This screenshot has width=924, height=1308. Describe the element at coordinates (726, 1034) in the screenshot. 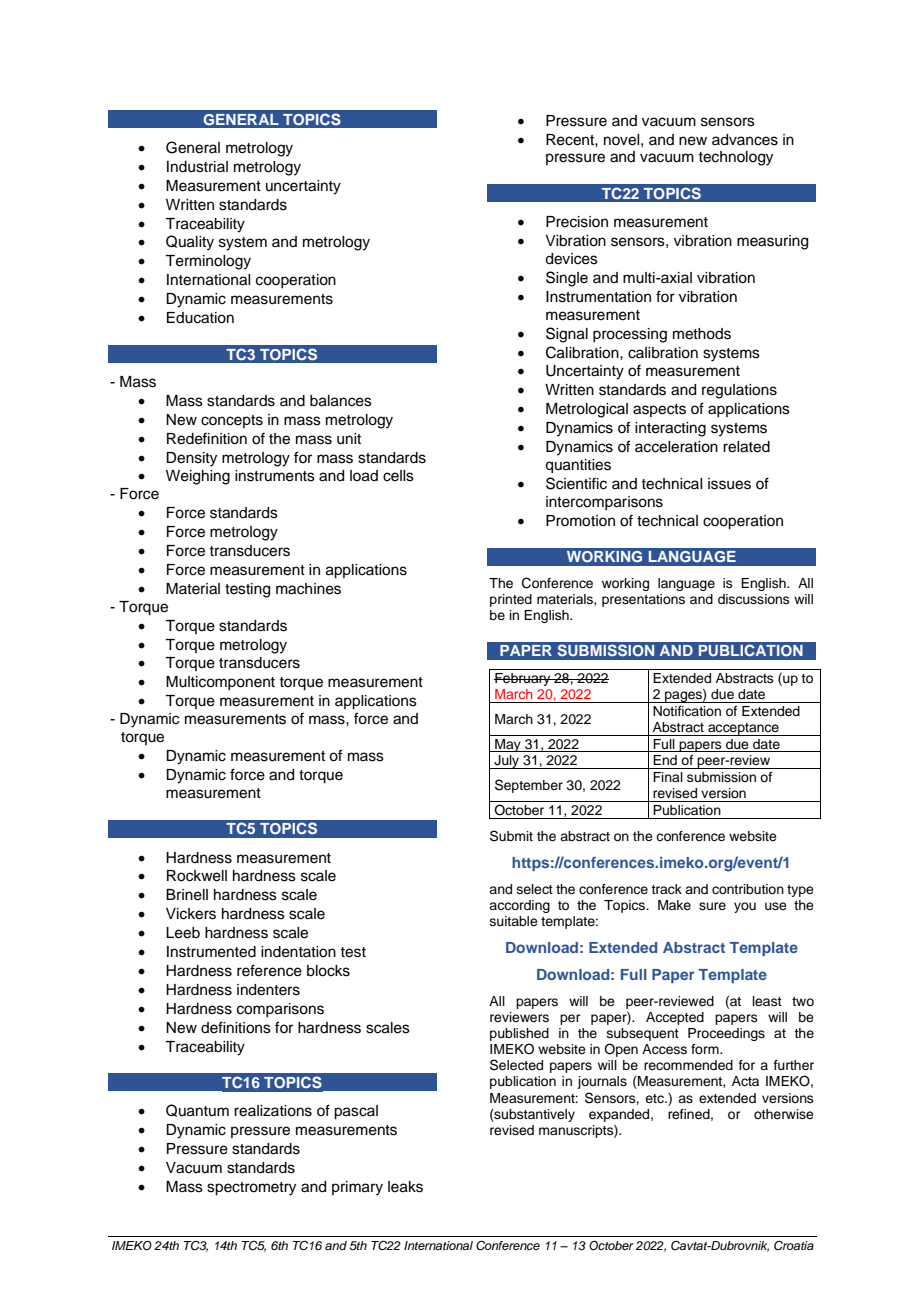

I see `Proceedings` at that location.
